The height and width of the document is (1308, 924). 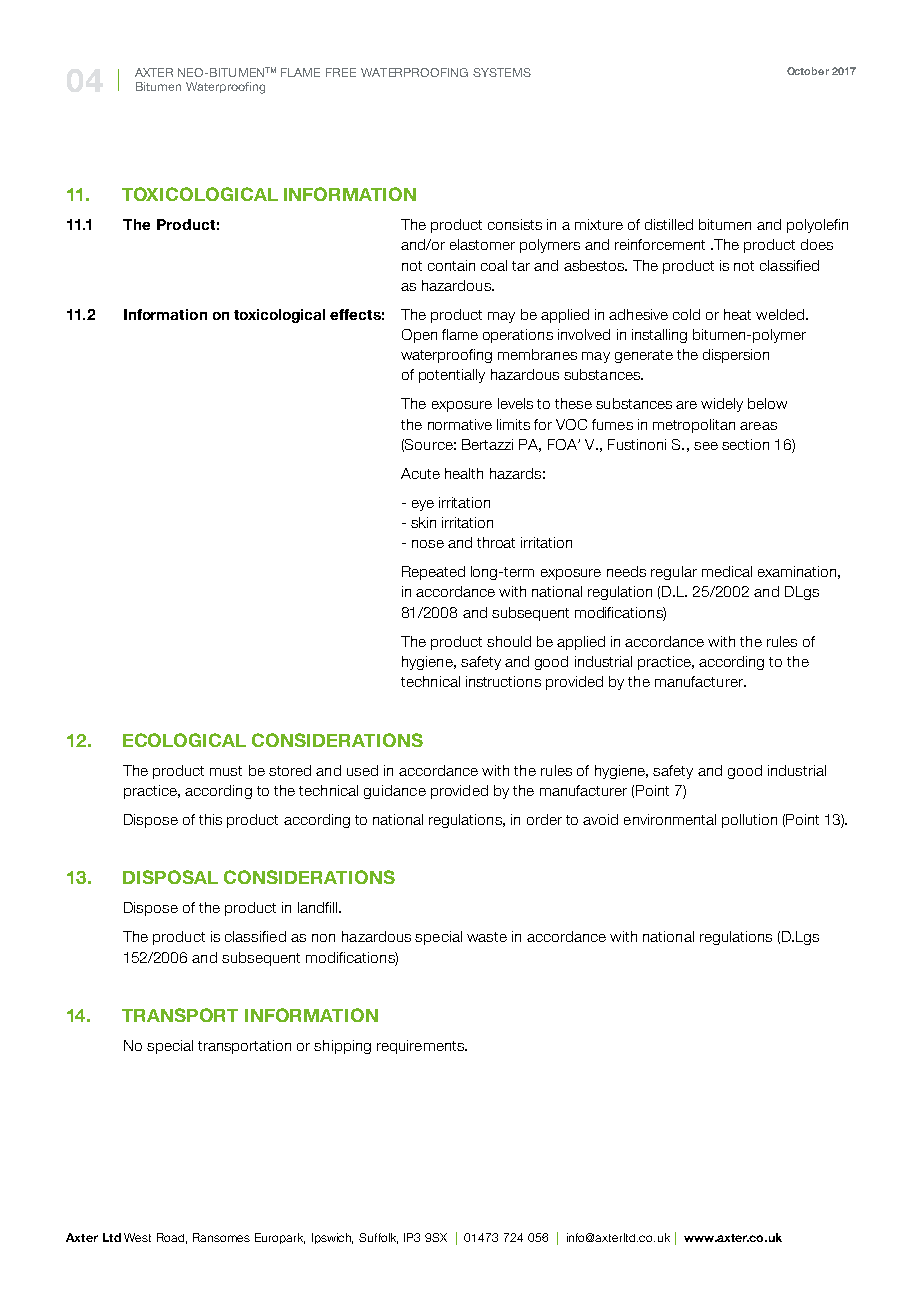 What do you see at coordinates (502, 72) in the document?
I see `SYSTEMS` at bounding box center [502, 72].
